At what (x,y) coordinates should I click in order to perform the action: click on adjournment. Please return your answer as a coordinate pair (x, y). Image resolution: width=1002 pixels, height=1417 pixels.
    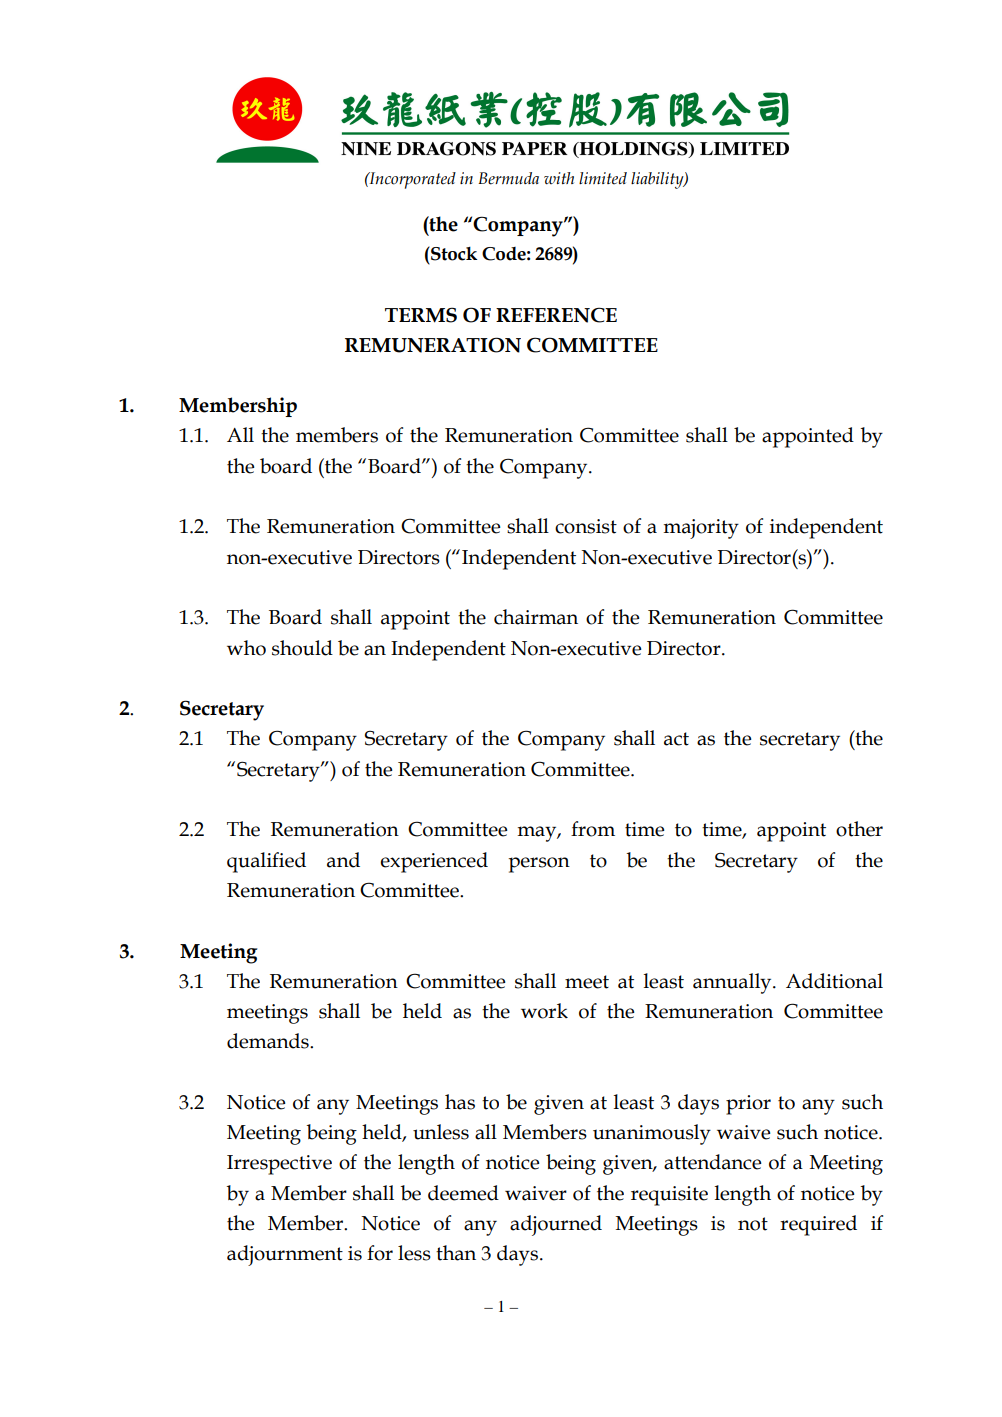
    Looking at the image, I should click on (285, 1255).
